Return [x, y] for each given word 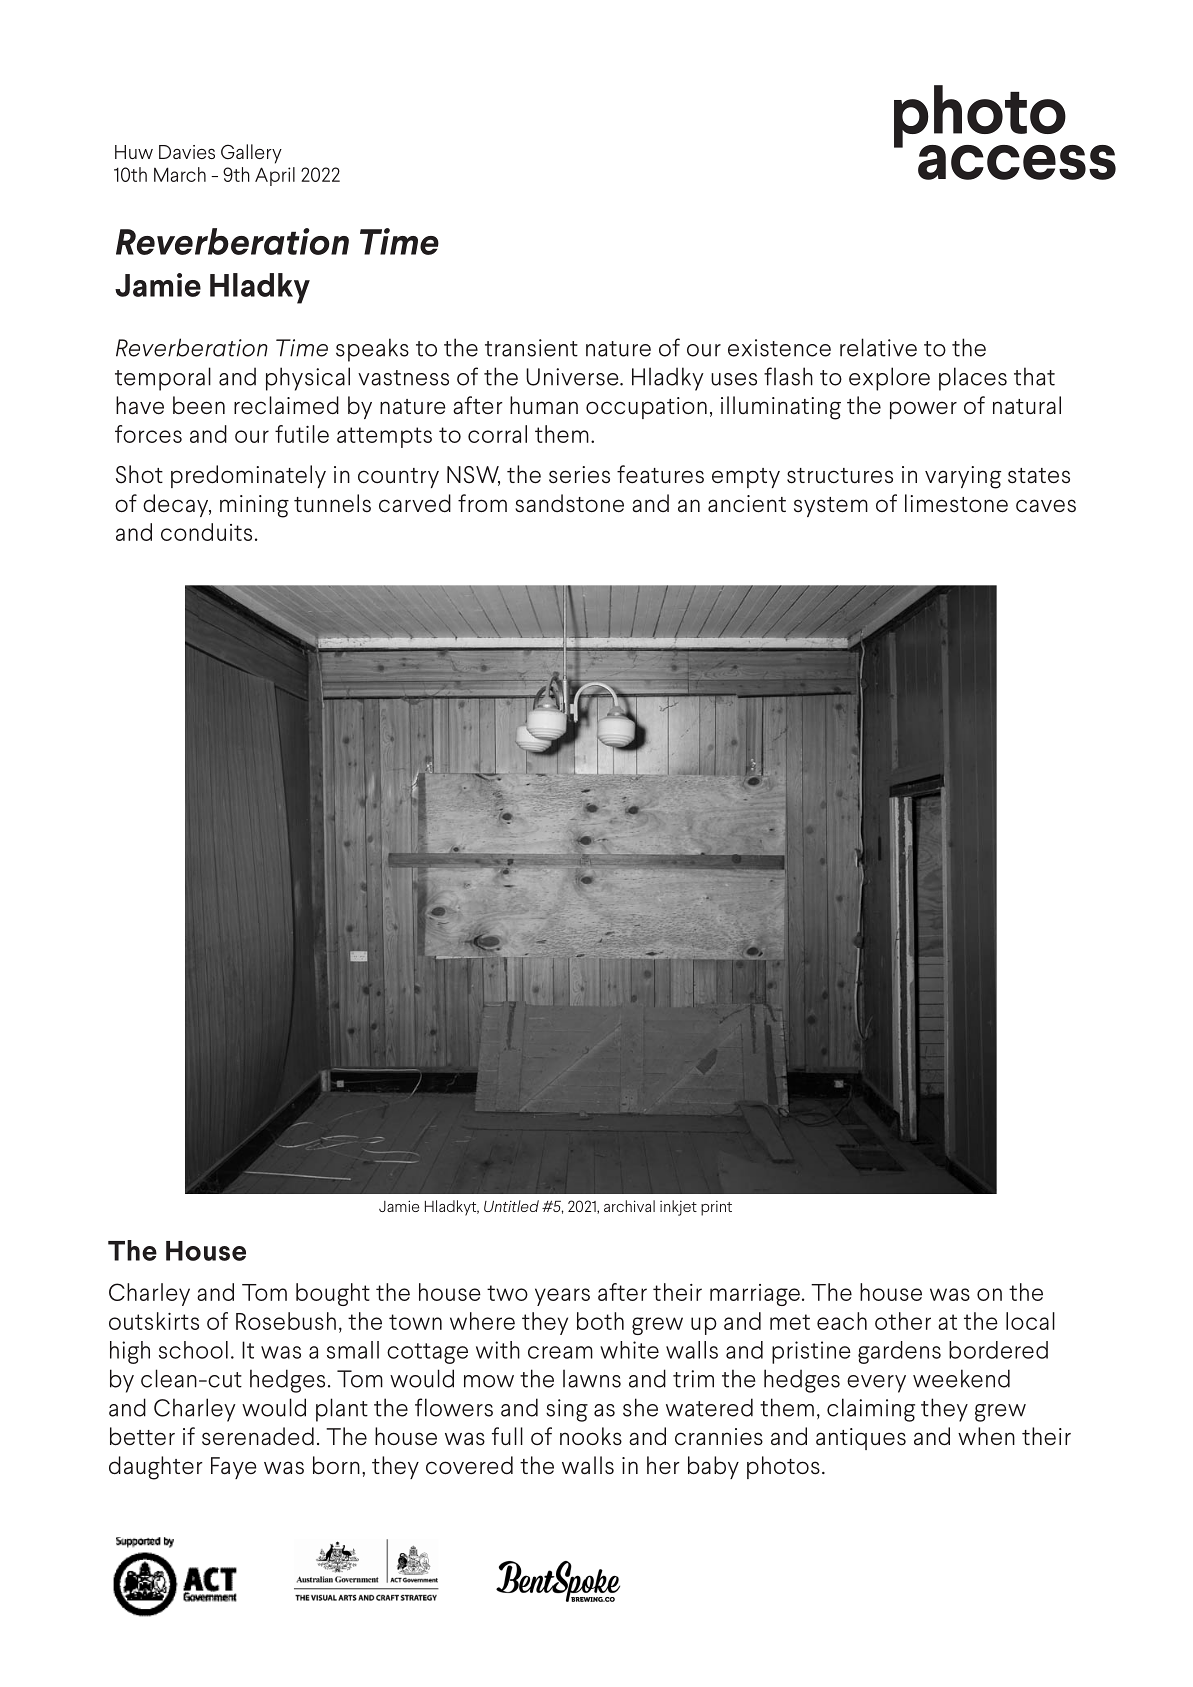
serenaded [258, 1436]
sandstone [569, 503]
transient [531, 348]
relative [878, 347]
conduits [206, 532]
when [986, 1436]
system [831, 507]
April [275, 176]
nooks [591, 1436]
